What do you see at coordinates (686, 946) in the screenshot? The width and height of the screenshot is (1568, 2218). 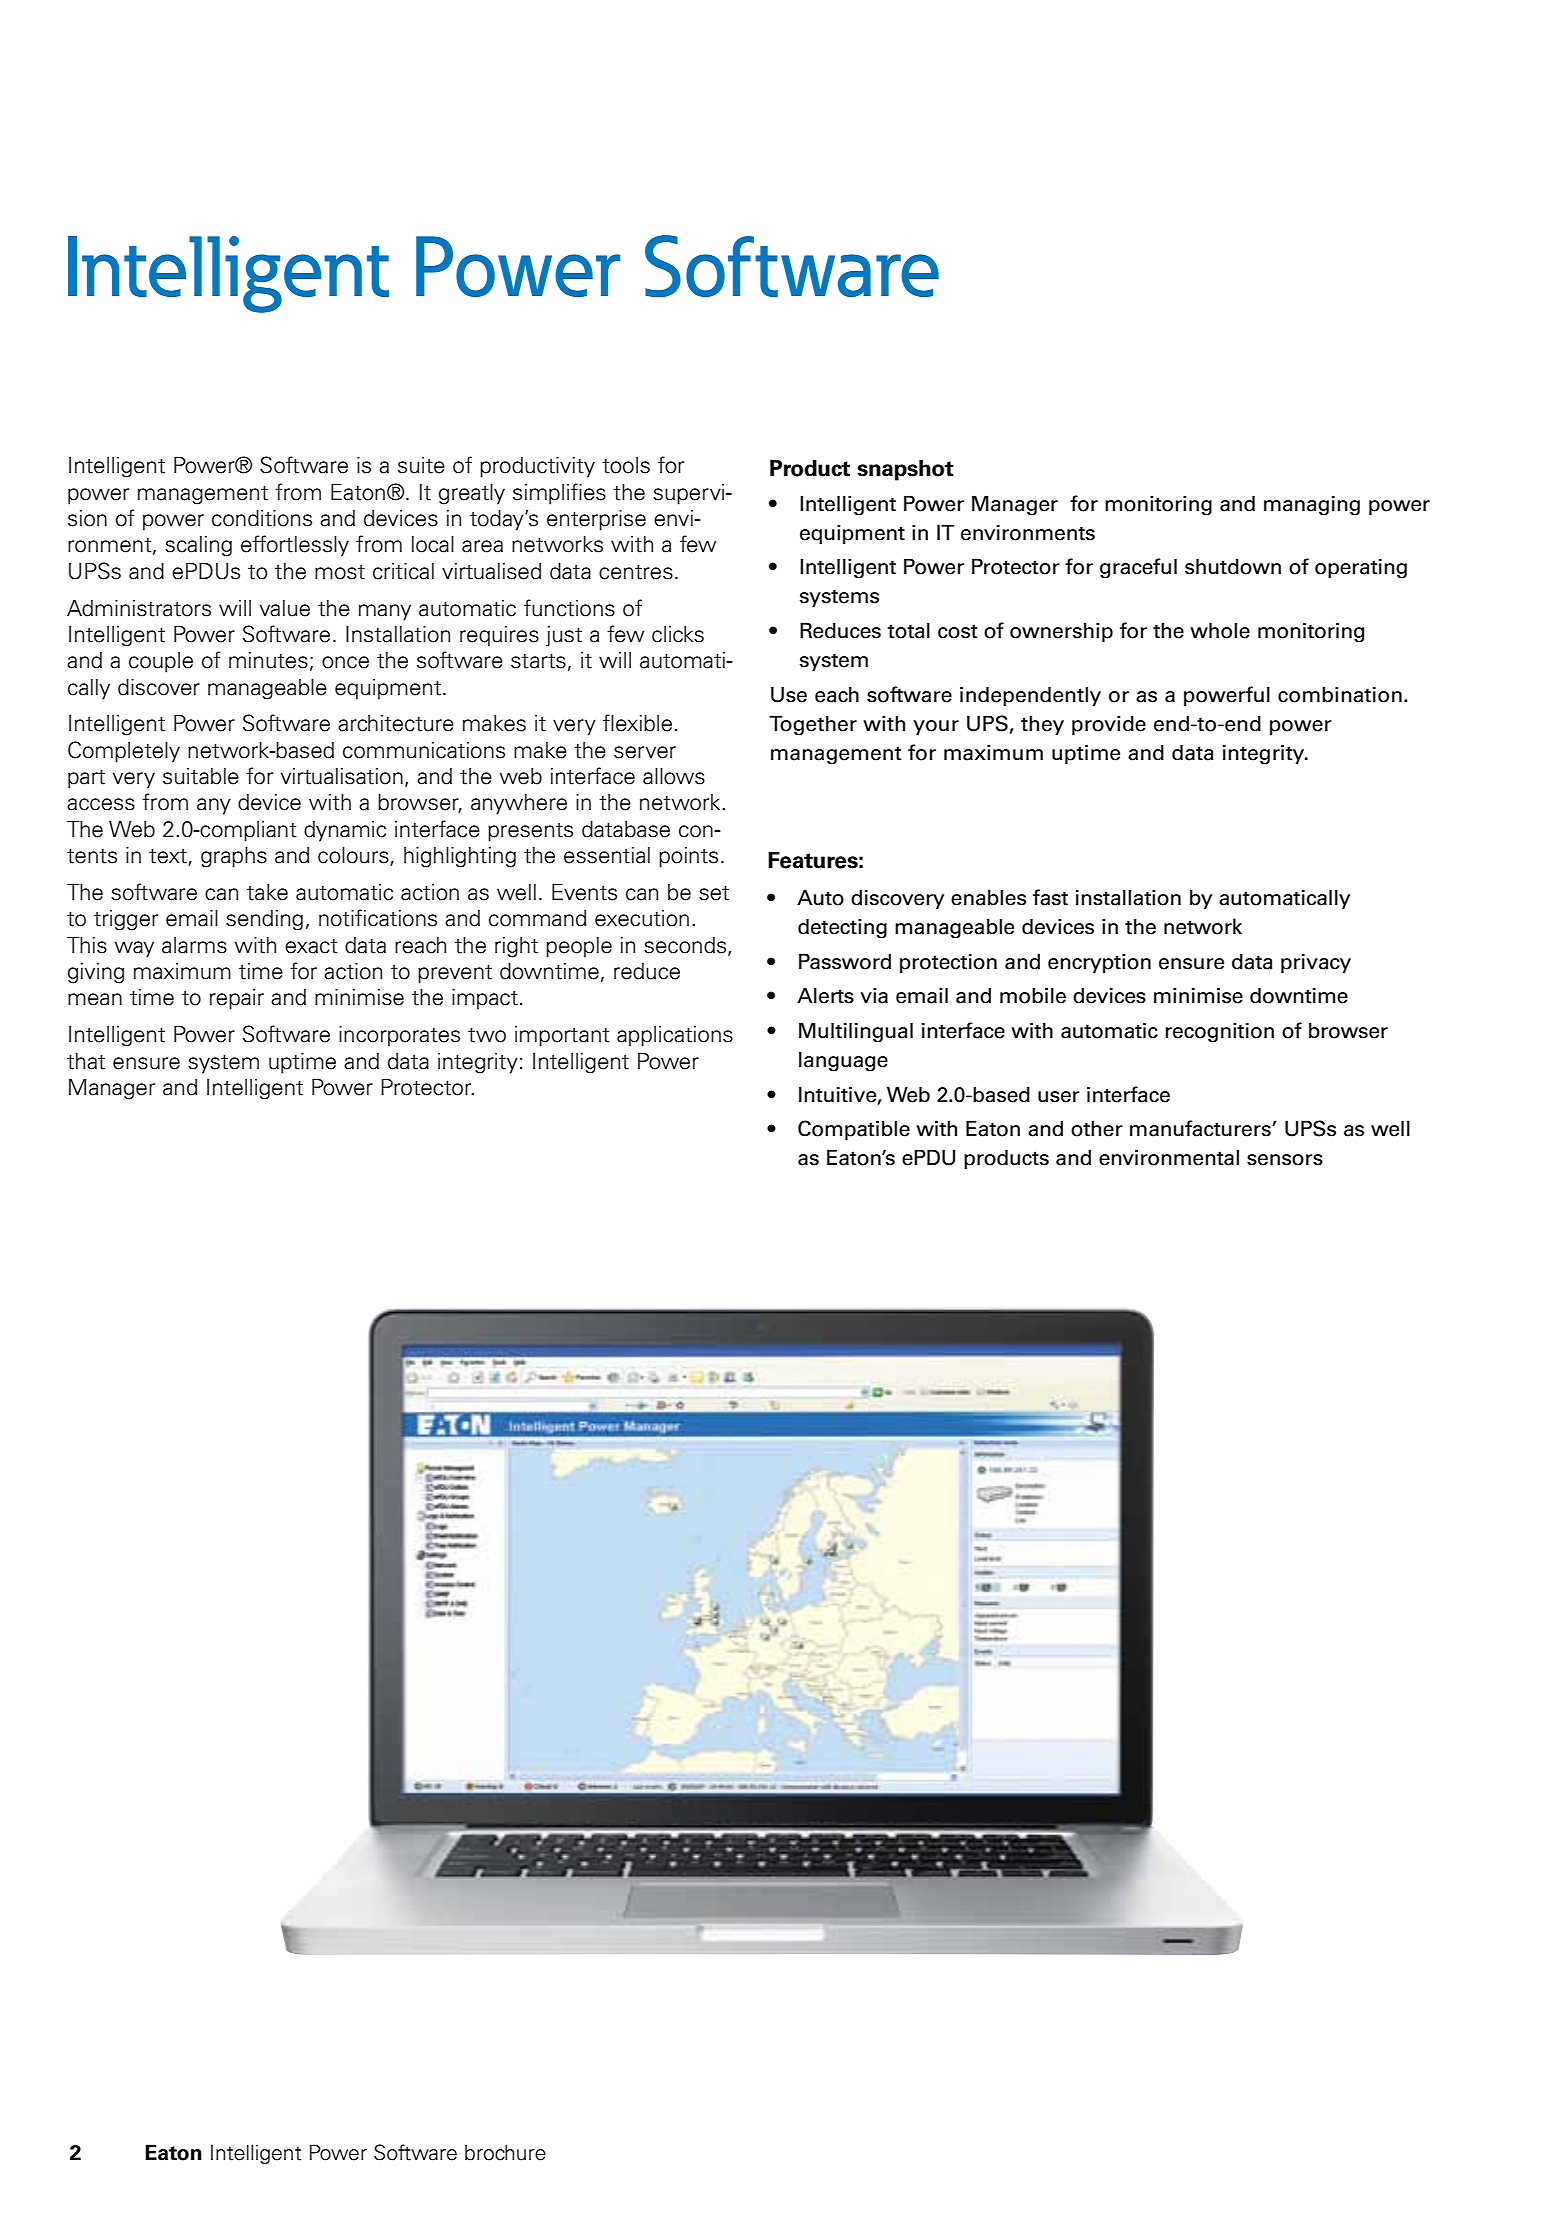 I see `seconds` at bounding box center [686, 946].
